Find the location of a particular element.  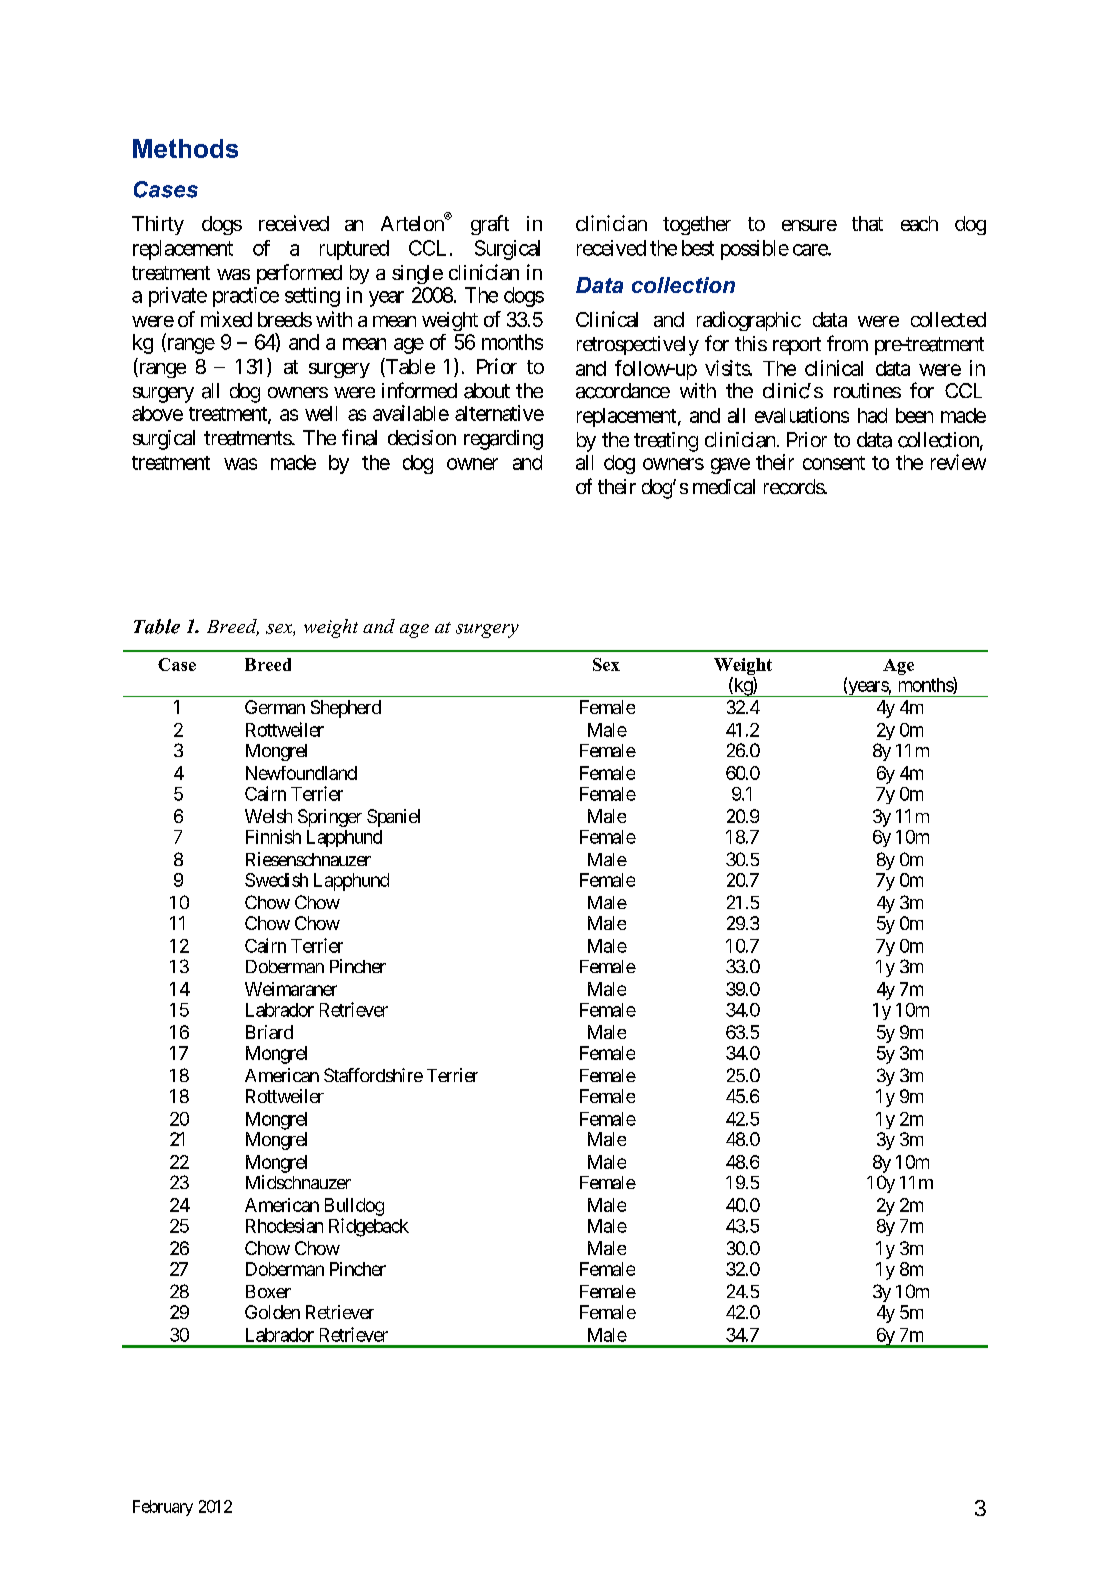

graft is located at coordinates (490, 225).
